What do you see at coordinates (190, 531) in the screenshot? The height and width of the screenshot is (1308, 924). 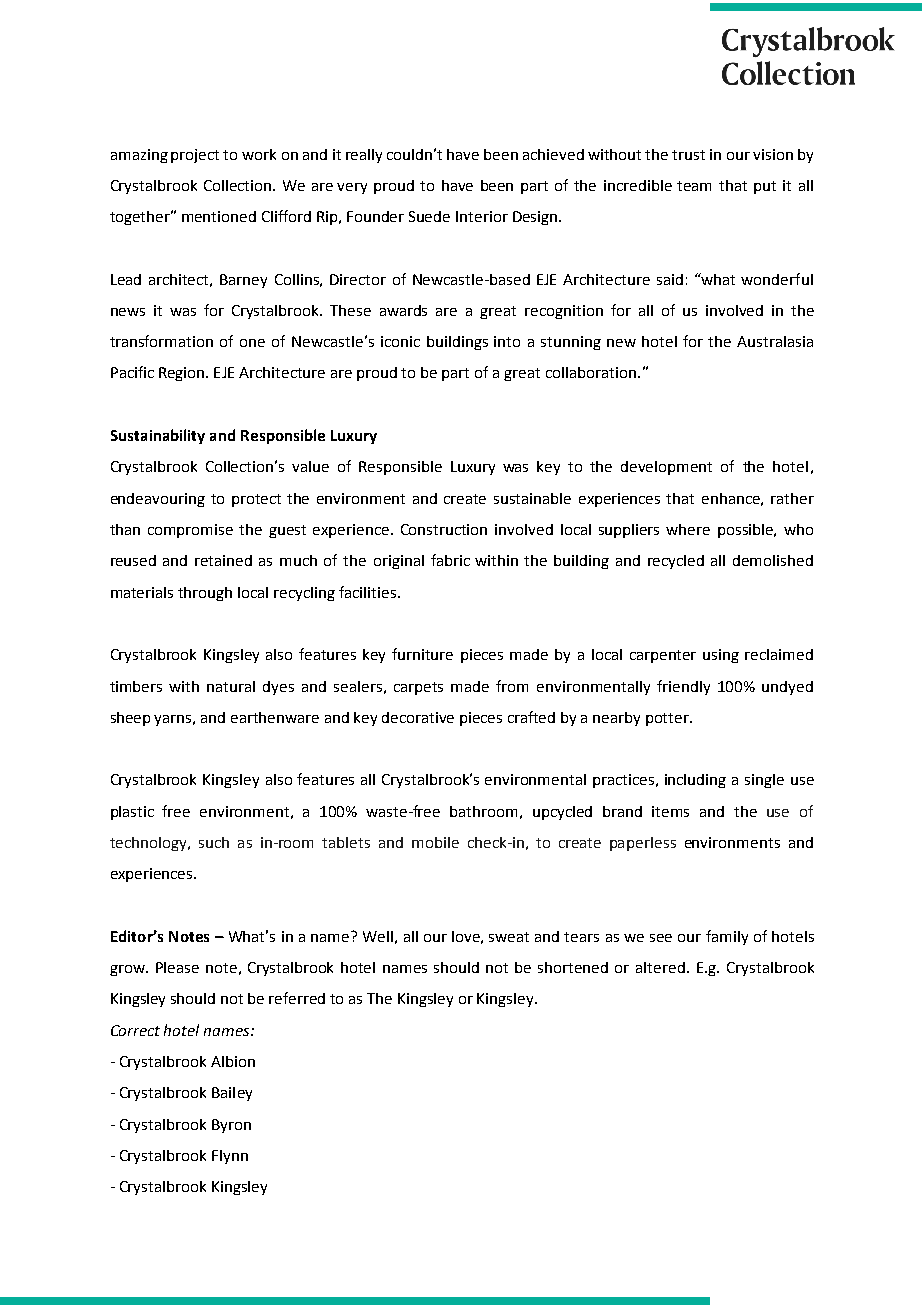 I see `compromise` at bounding box center [190, 531].
